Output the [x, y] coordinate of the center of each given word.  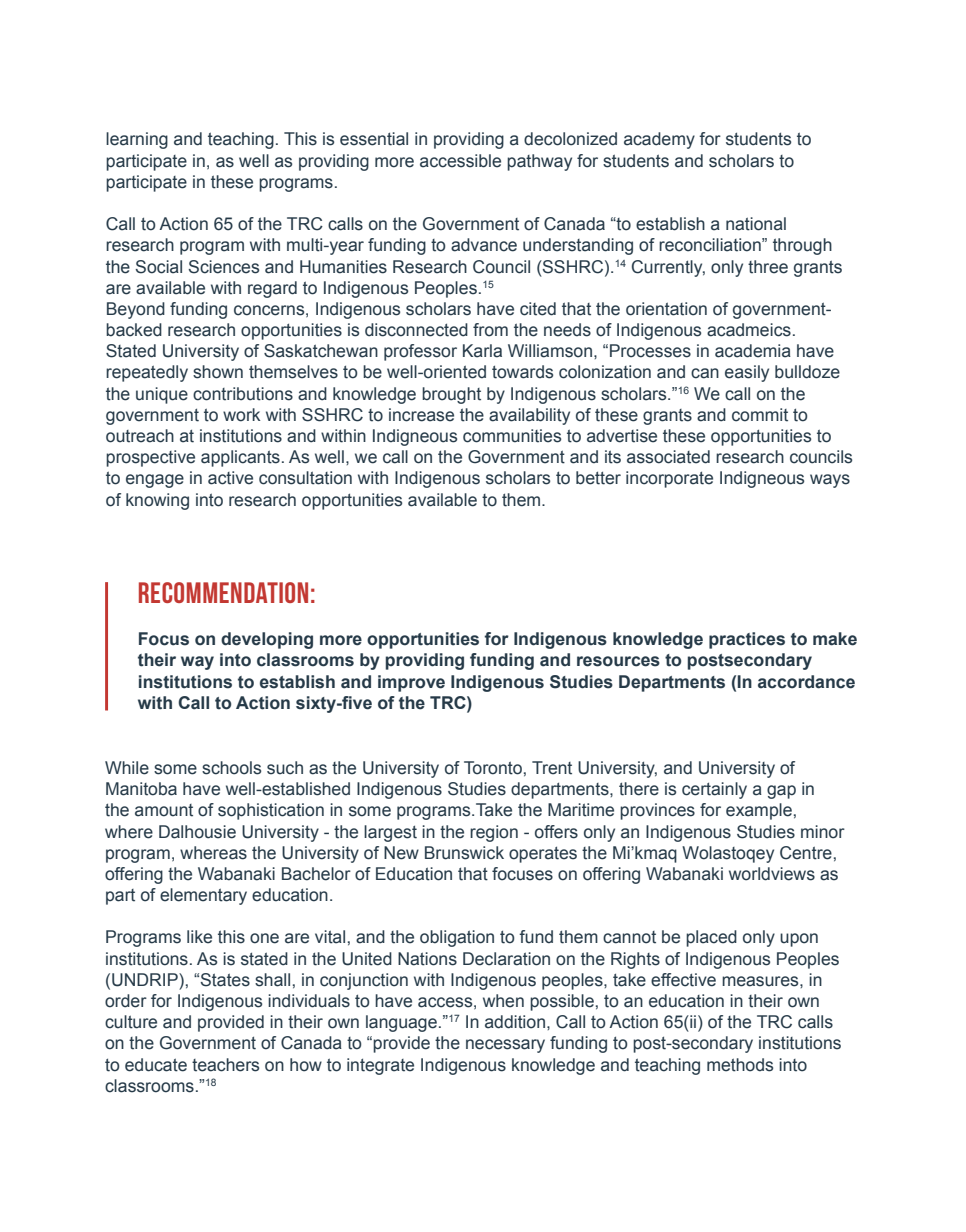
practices [747, 640]
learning [137, 140]
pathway [539, 162]
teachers [225, 1065]
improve [411, 683]
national [756, 224]
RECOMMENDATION [223, 592]
